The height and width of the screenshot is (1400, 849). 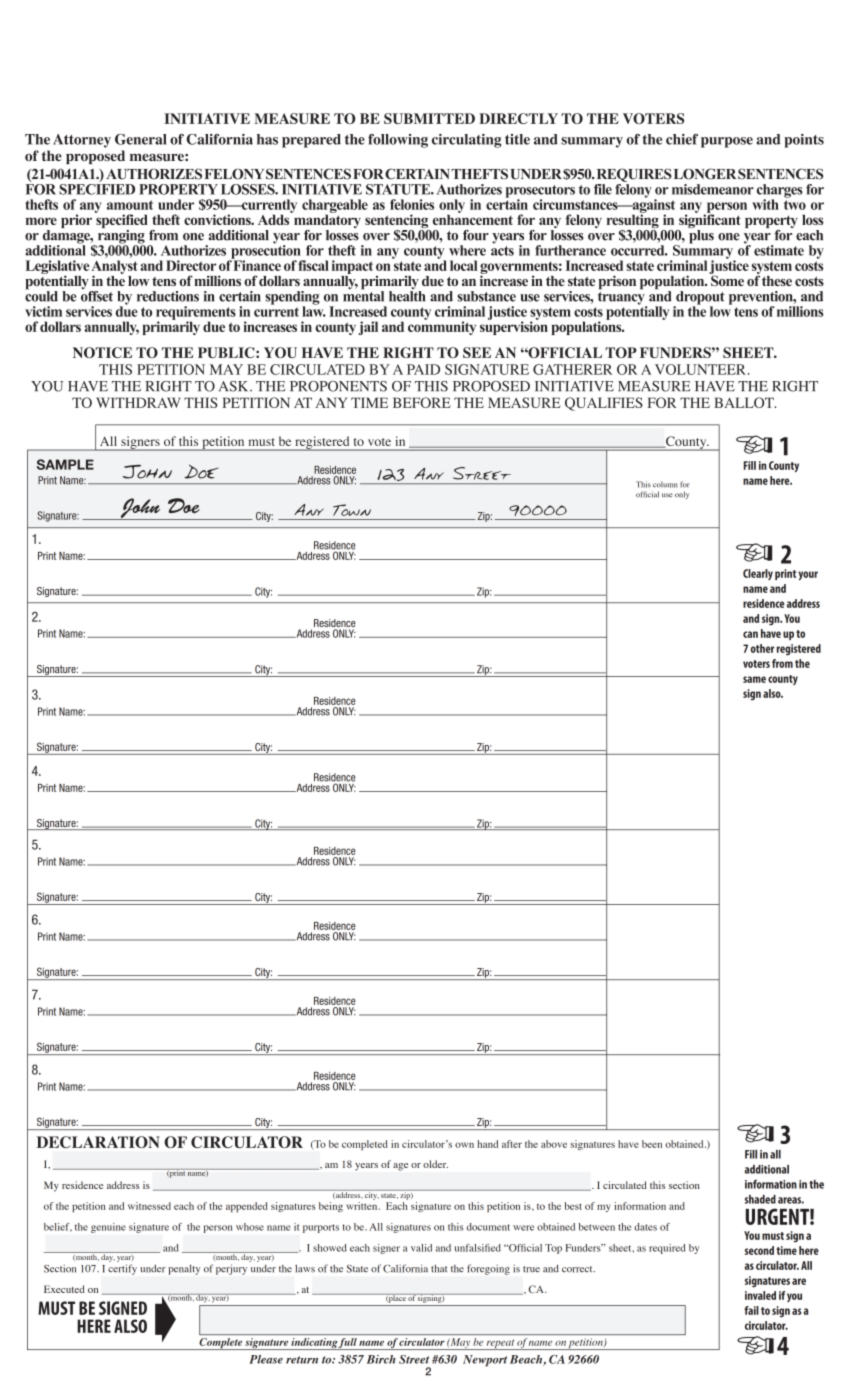 I want to click on General, so click(x=141, y=139).
